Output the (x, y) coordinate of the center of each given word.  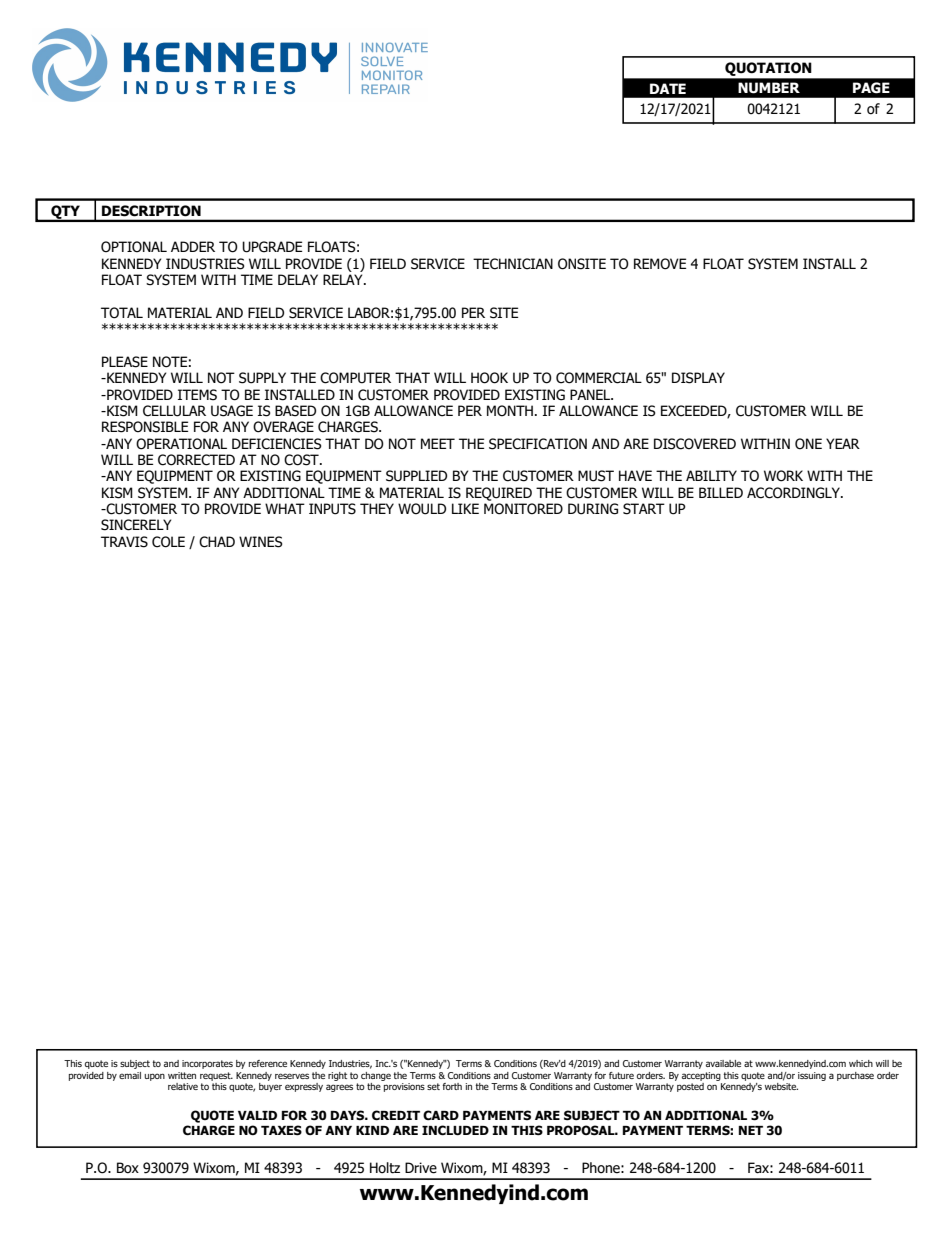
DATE (668, 88)
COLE (168, 542)
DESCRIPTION (151, 210)
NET (751, 1130)
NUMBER (769, 88)
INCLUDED (455, 1130)
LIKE (465, 508)
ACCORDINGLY (794, 493)
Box (128, 1168)
